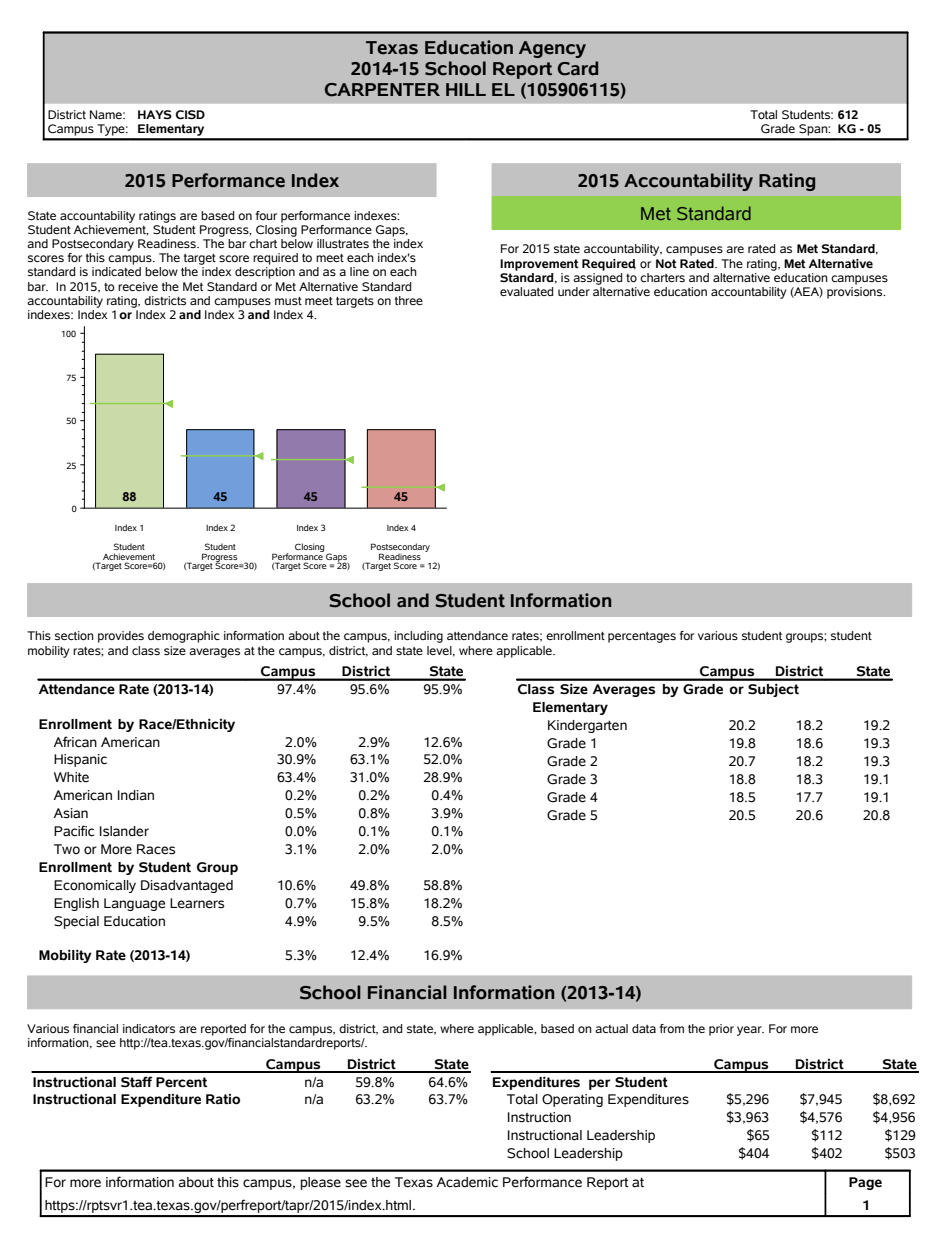 The image size is (952, 1233). What do you see at coordinates (587, 726) in the screenshot?
I see `Kindergarten` at bounding box center [587, 726].
